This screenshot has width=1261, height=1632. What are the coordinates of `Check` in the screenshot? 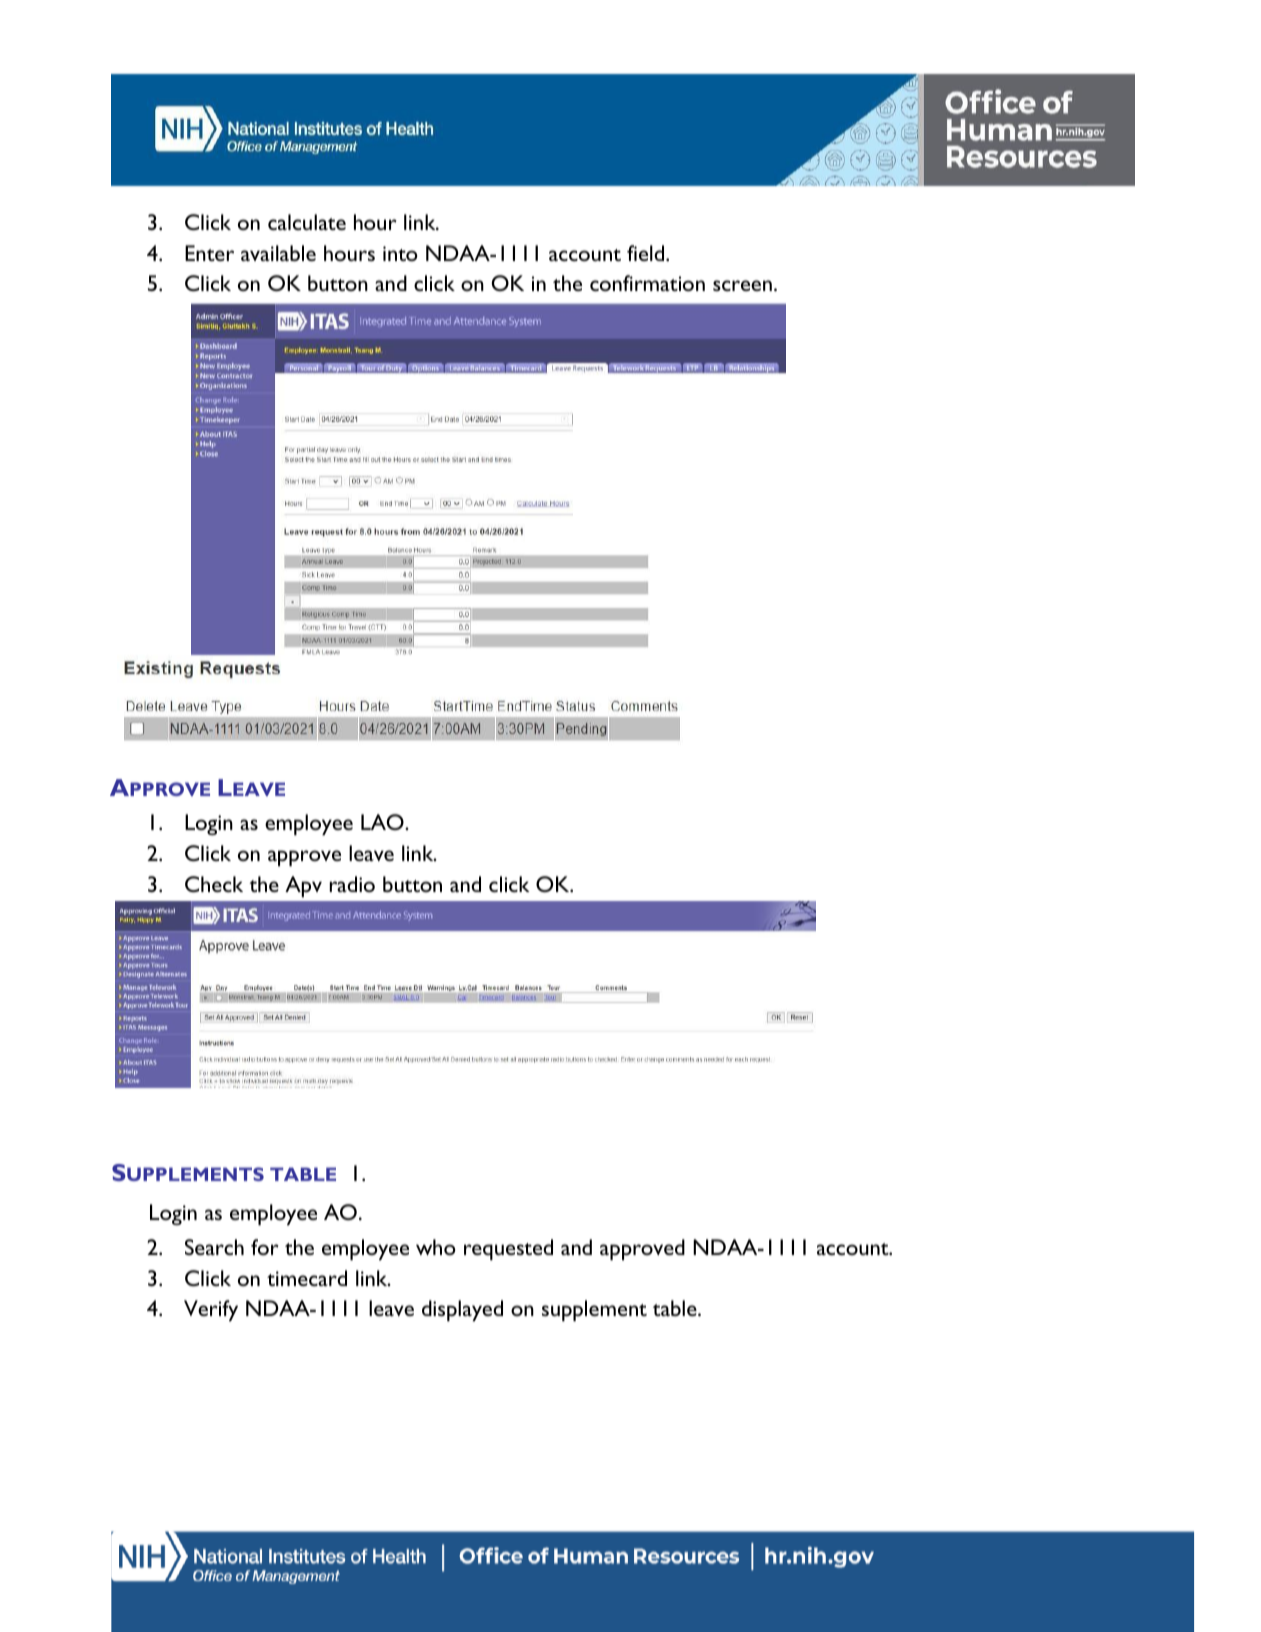 It's located at (214, 884).
